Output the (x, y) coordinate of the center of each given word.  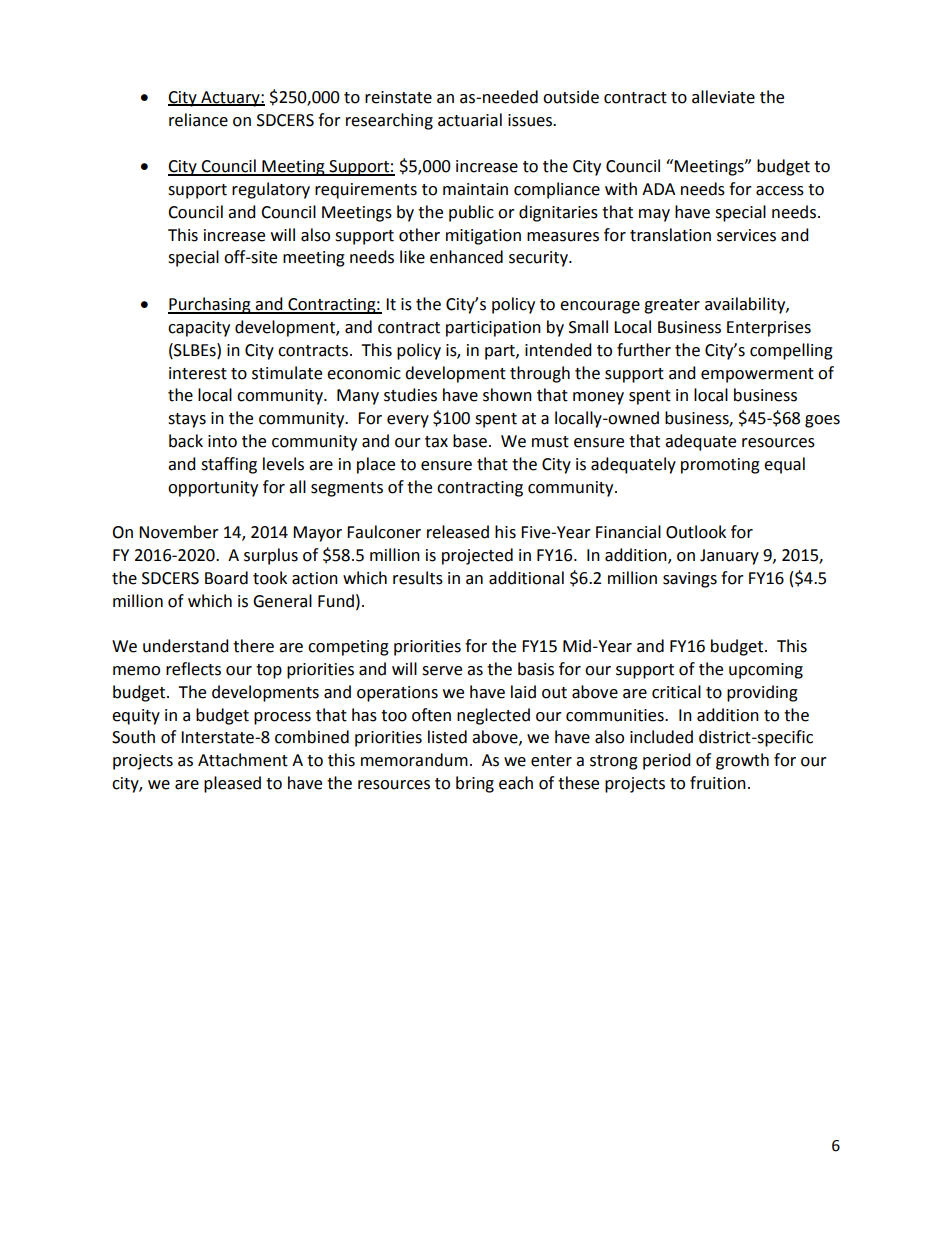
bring (475, 784)
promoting (720, 466)
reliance (198, 120)
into (222, 441)
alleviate (723, 97)
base (470, 441)
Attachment (243, 760)
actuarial (470, 120)
